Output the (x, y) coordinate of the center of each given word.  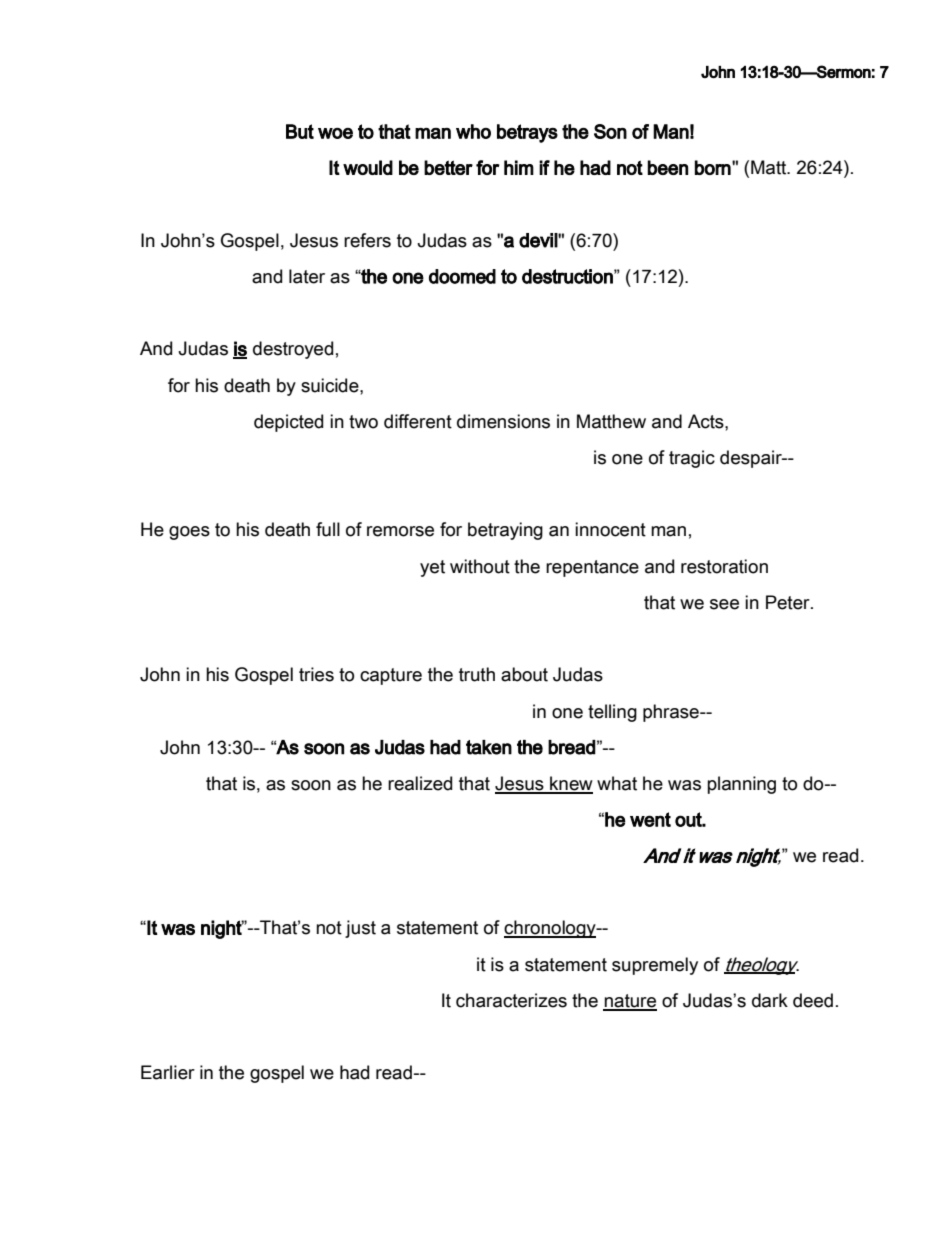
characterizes (511, 1000)
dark (770, 1000)
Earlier (168, 1072)
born (713, 167)
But (300, 131)
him (519, 167)
